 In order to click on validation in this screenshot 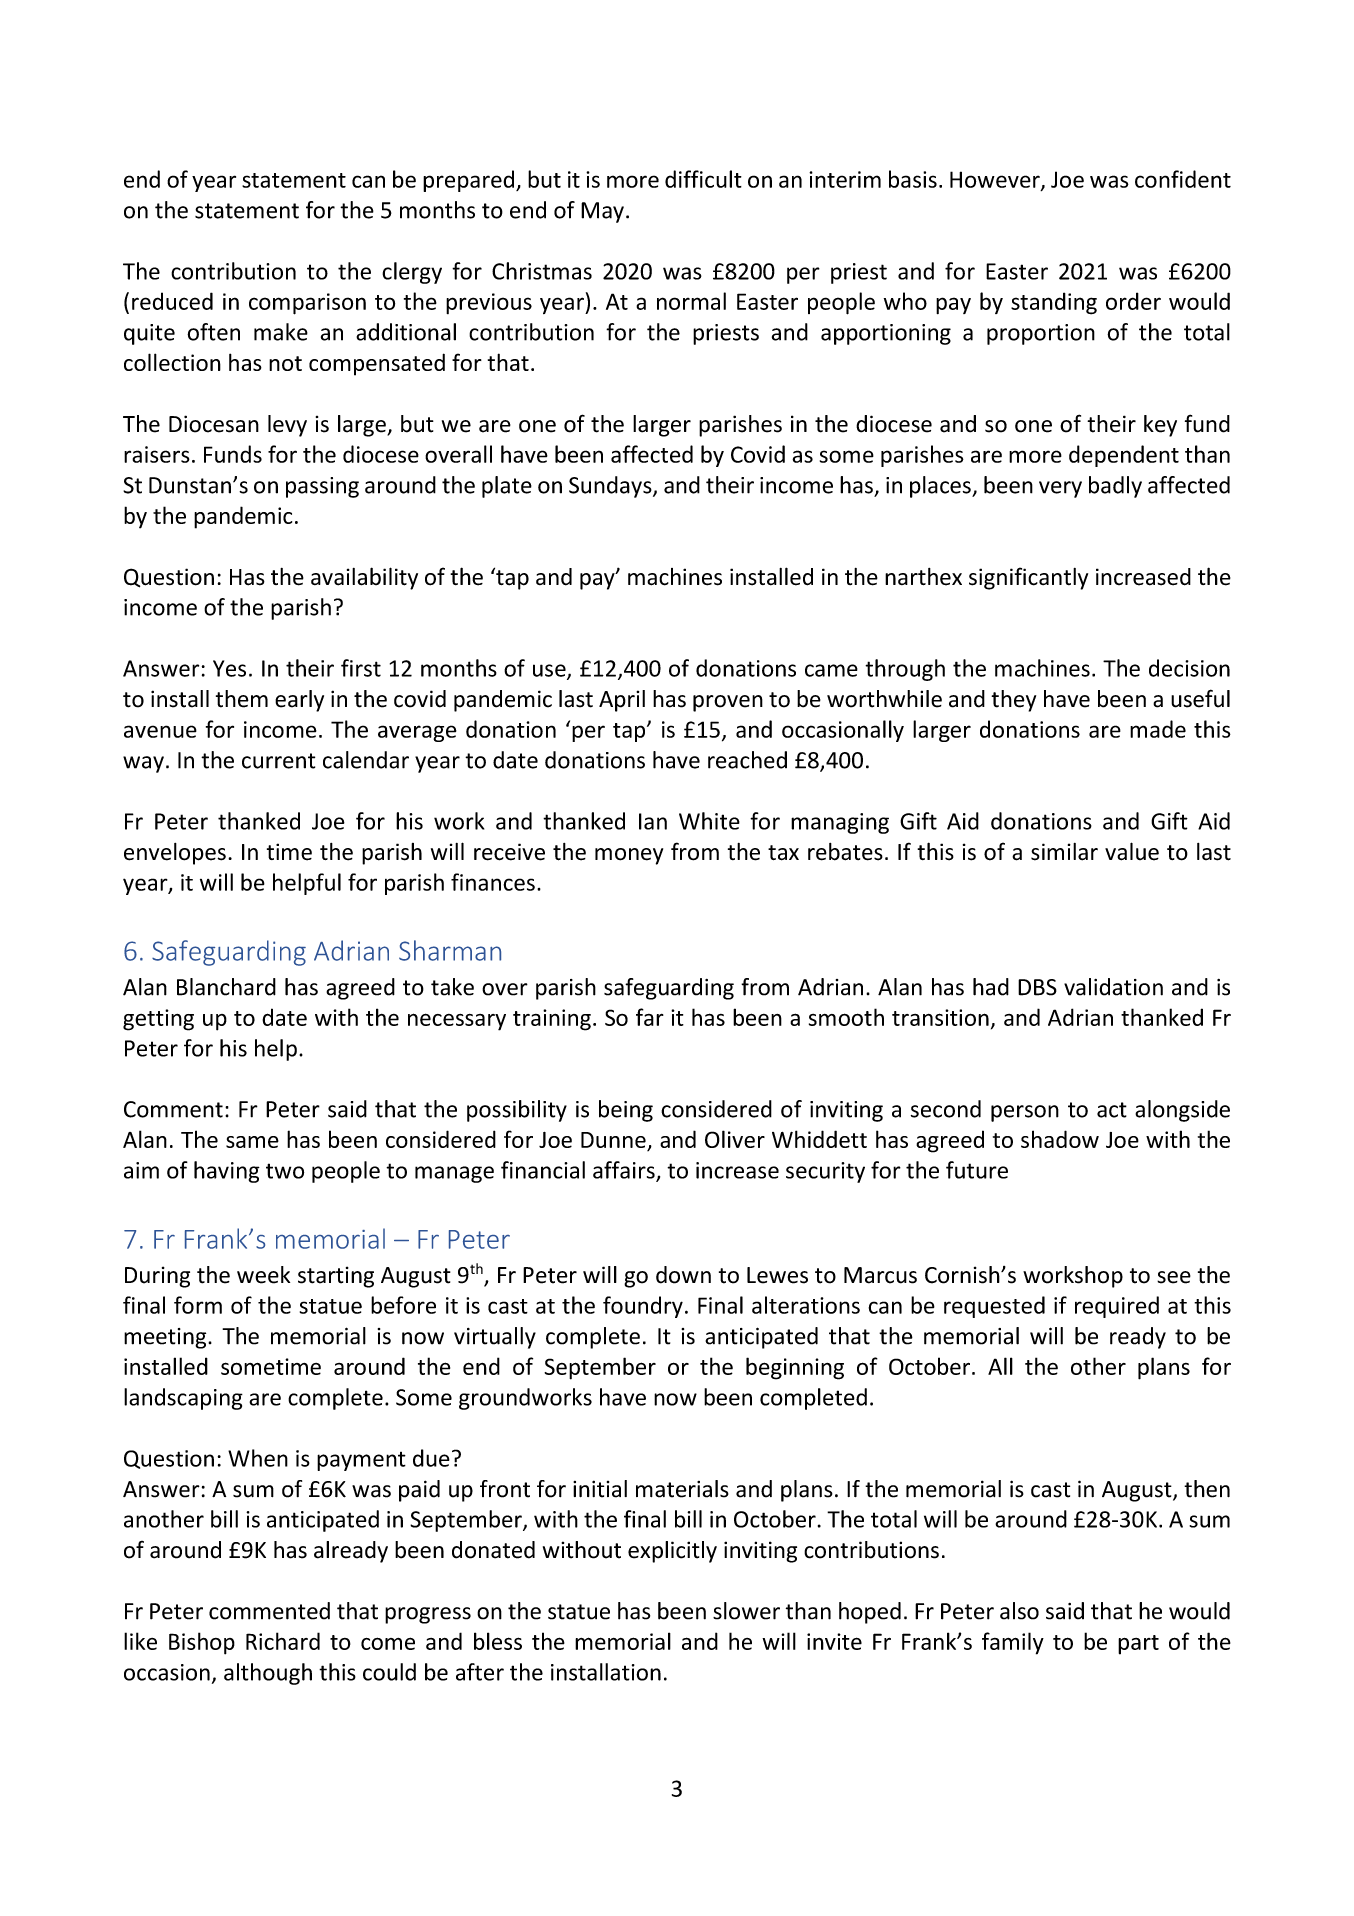, I will do `click(1113, 987)`.
